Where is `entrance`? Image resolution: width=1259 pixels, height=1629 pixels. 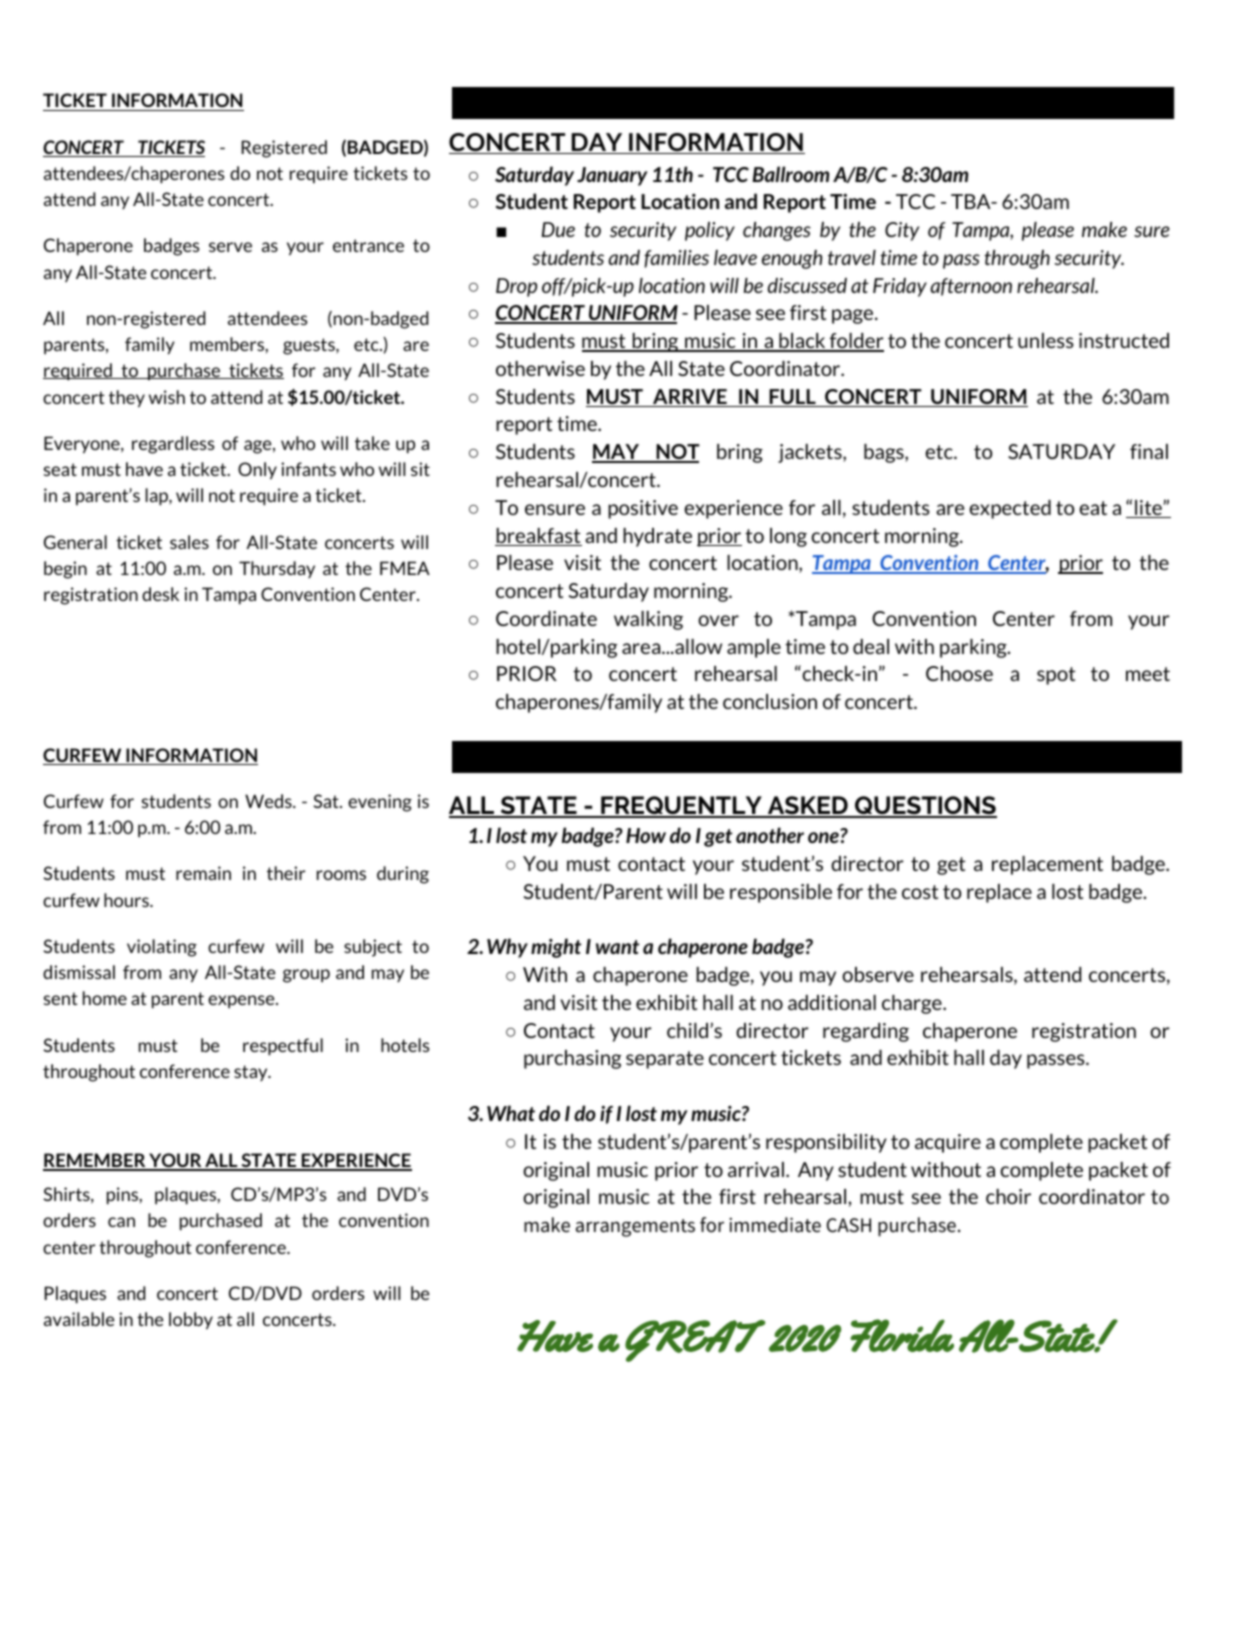
entrance is located at coordinates (368, 245).
